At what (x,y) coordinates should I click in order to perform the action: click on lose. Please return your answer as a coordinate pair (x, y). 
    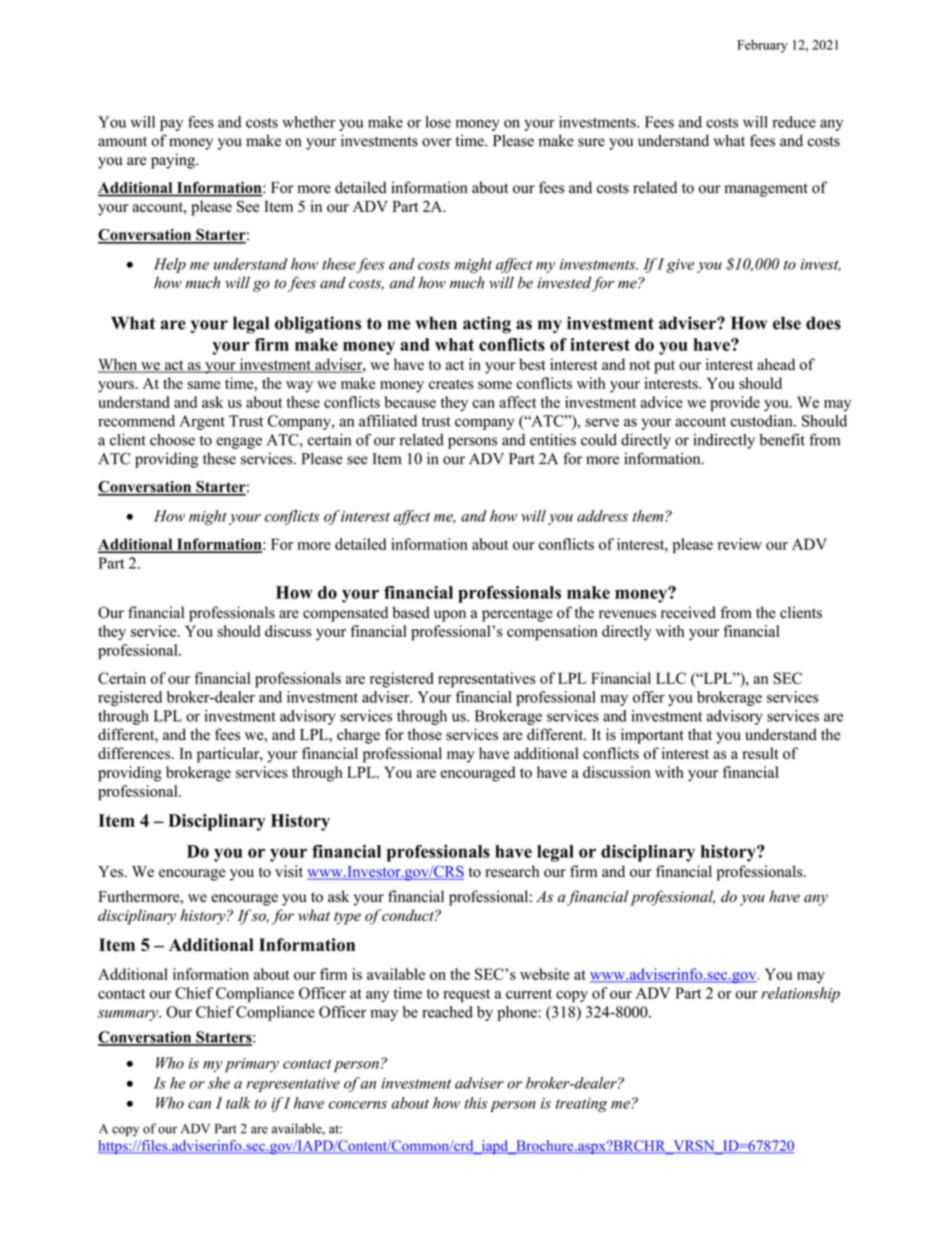
    Looking at the image, I should click on (438, 122).
